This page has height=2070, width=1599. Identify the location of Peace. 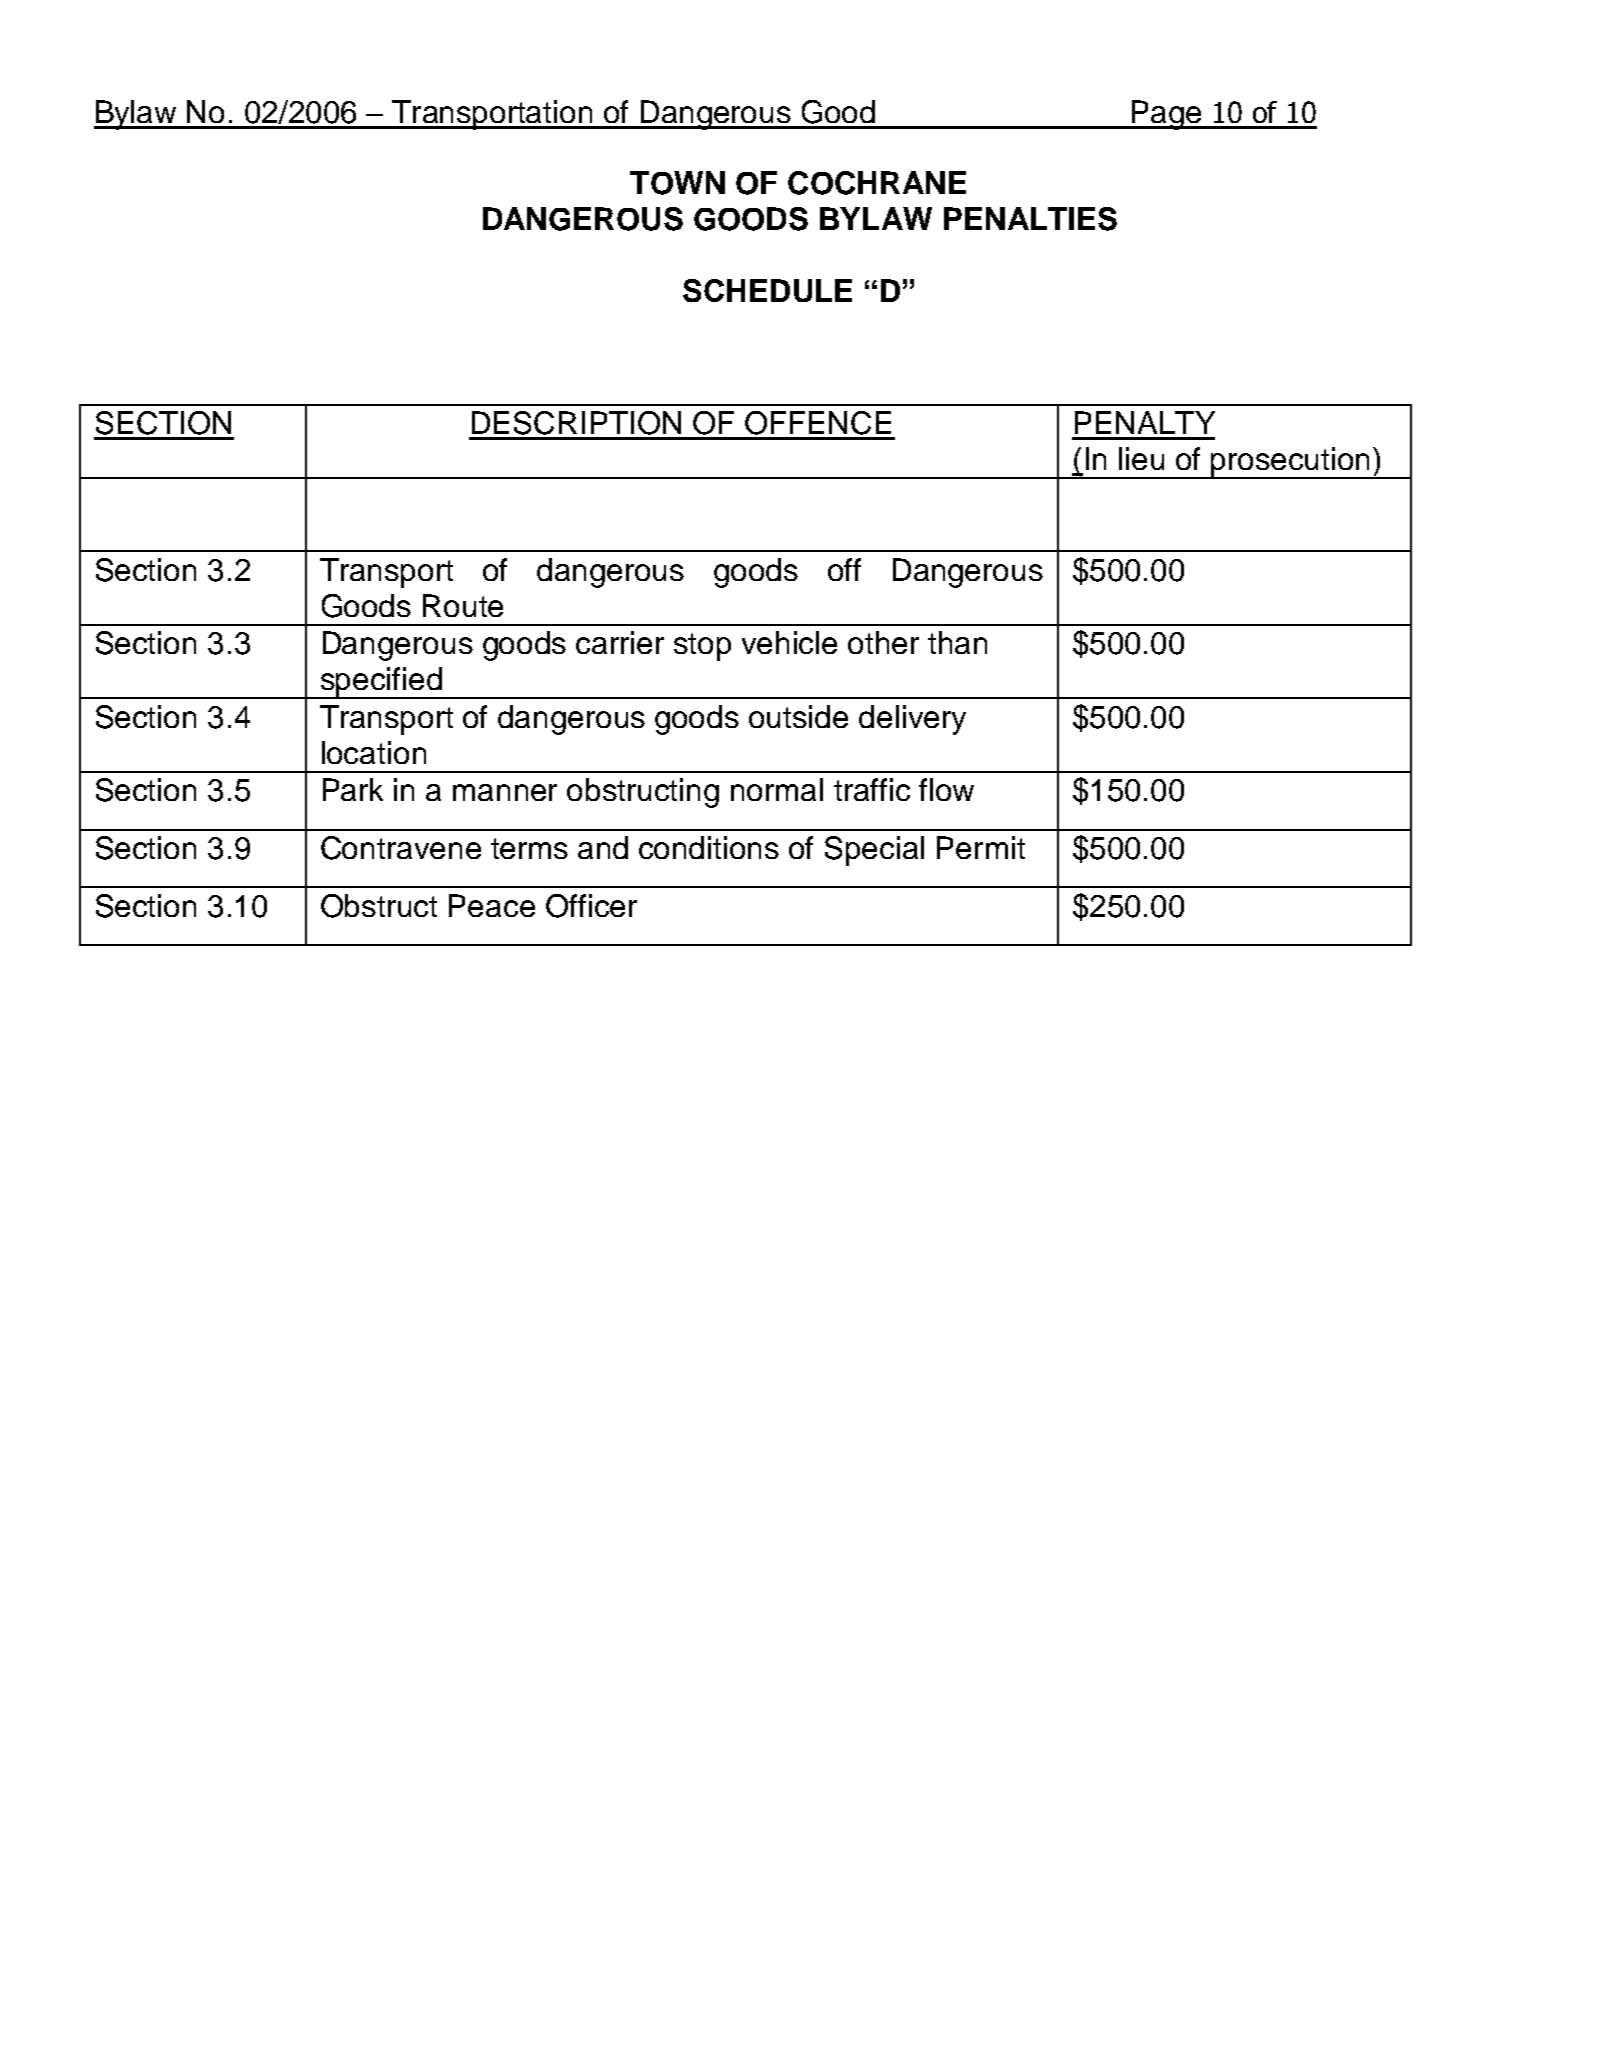
(492, 905).
